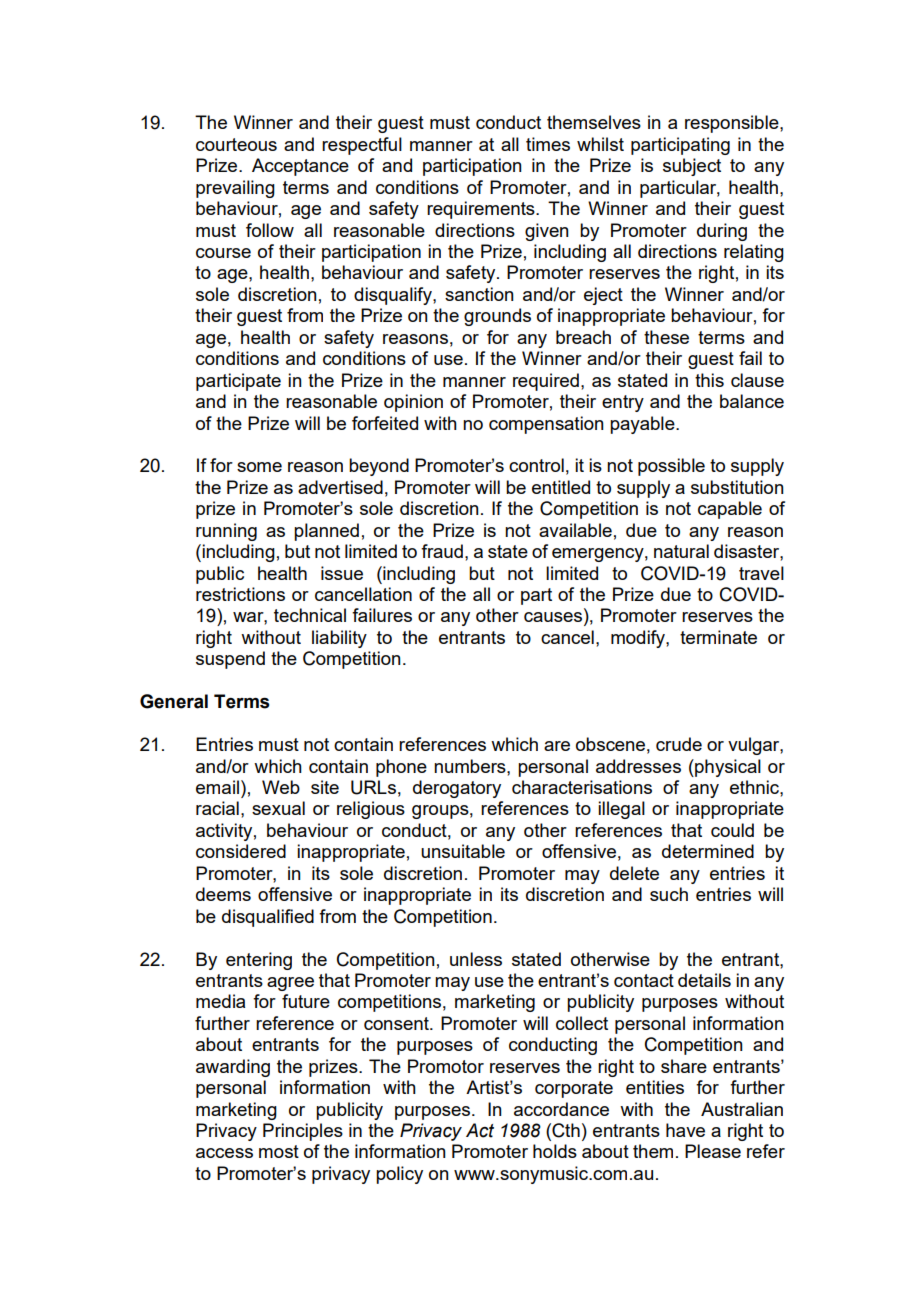 Image resolution: width=924 pixels, height=1308 pixels. What do you see at coordinates (399, 1175) in the document?
I see `policy` at bounding box center [399, 1175].
